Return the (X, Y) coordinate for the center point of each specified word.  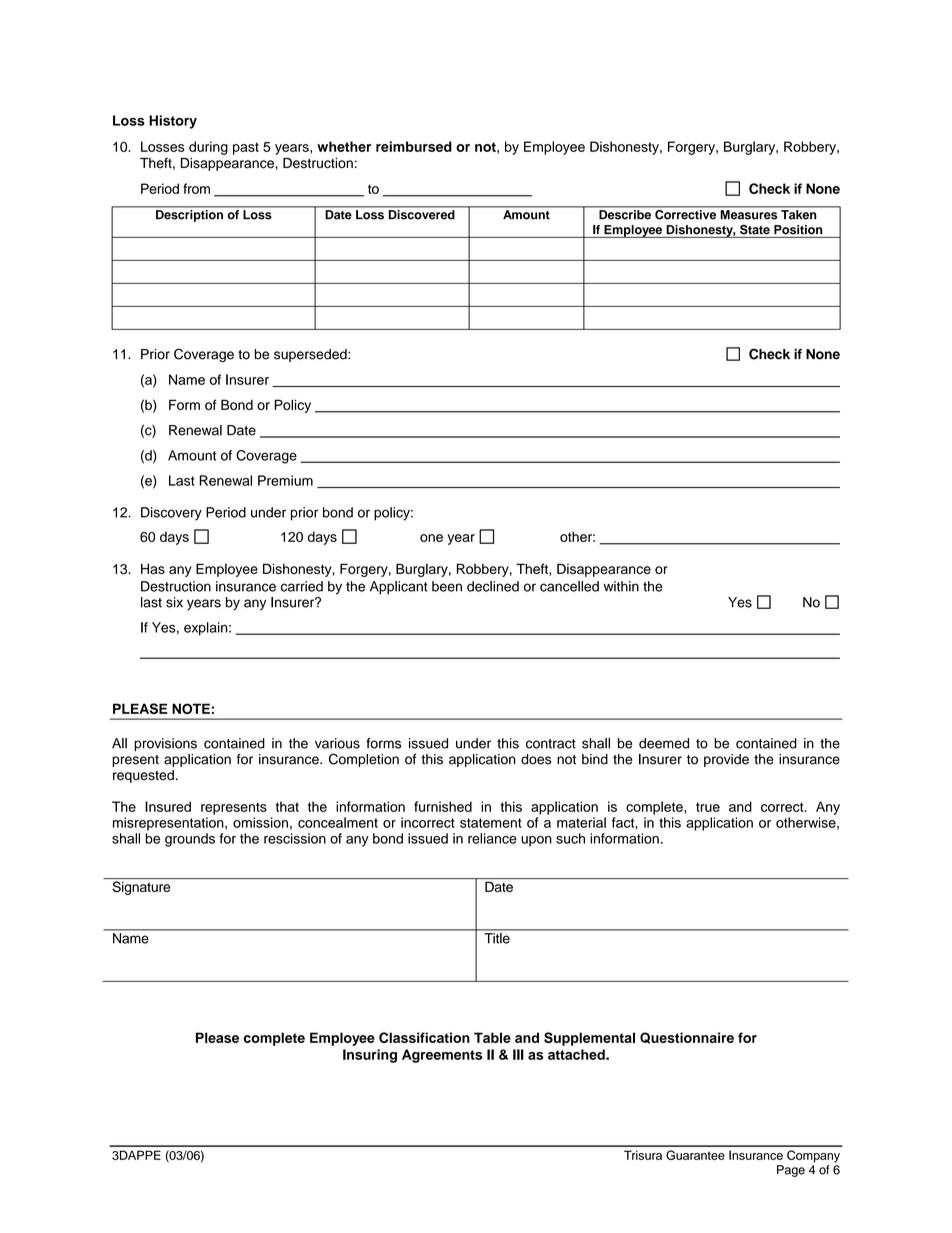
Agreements (442, 1056)
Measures (749, 214)
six (174, 602)
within (621, 586)
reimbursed (414, 146)
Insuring (370, 1056)
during (208, 148)
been (447, 586)
